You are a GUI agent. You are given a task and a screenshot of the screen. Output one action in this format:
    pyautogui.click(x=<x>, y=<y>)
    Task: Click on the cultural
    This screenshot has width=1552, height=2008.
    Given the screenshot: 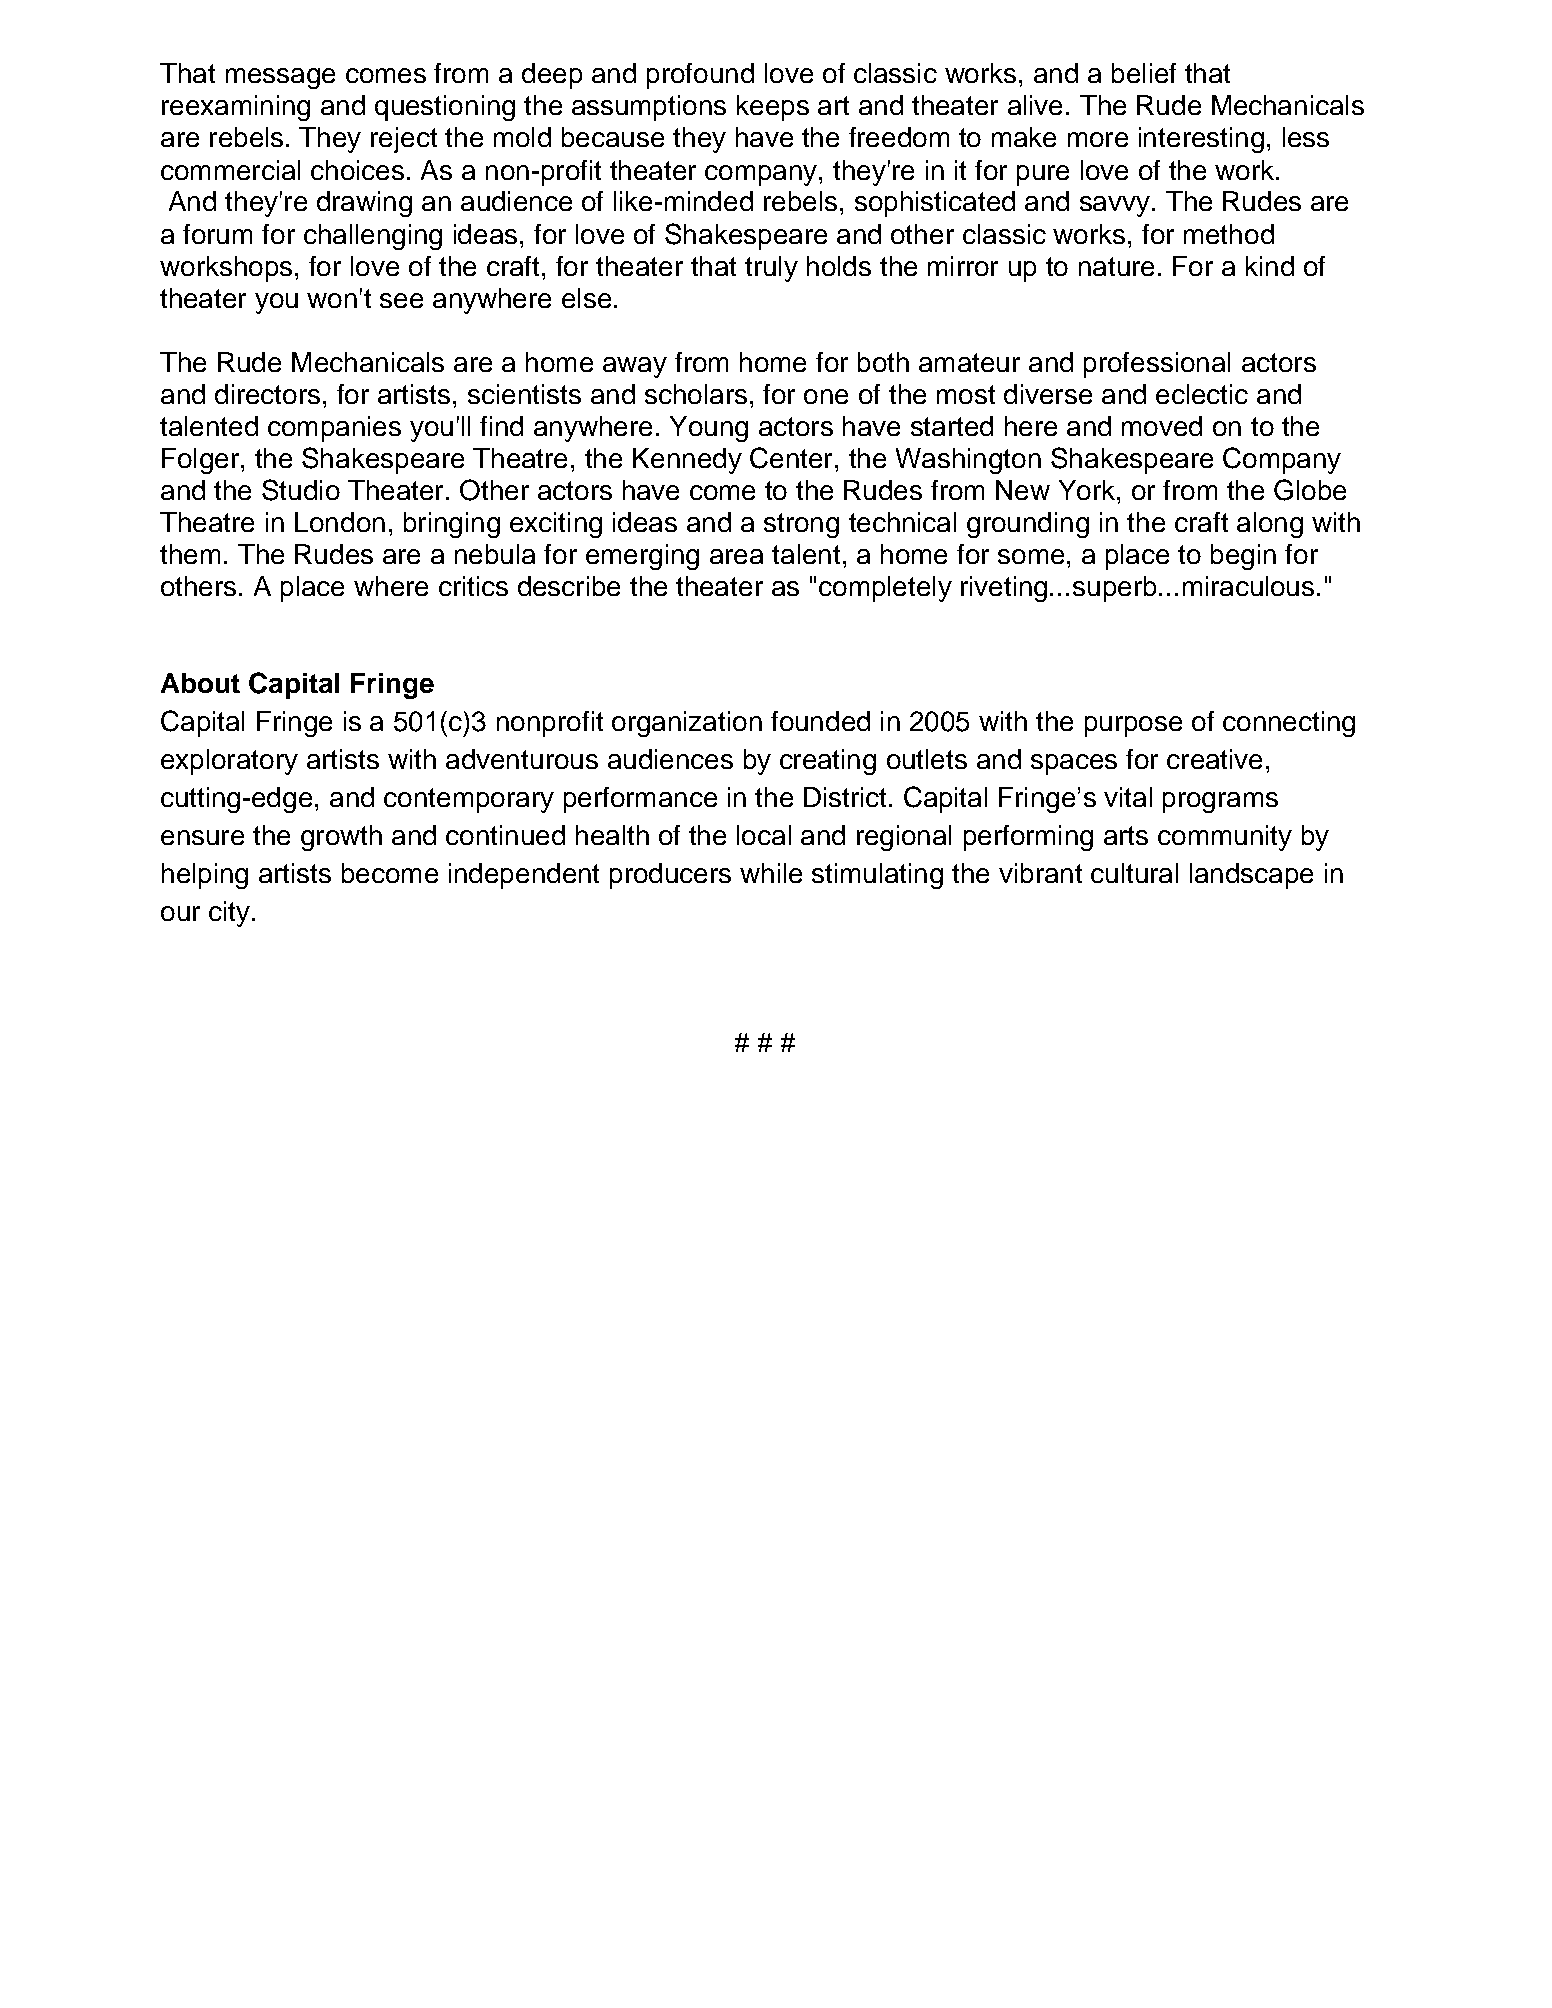 What is the action you would take?
    pyautogui.click(x=1134, y=873)
